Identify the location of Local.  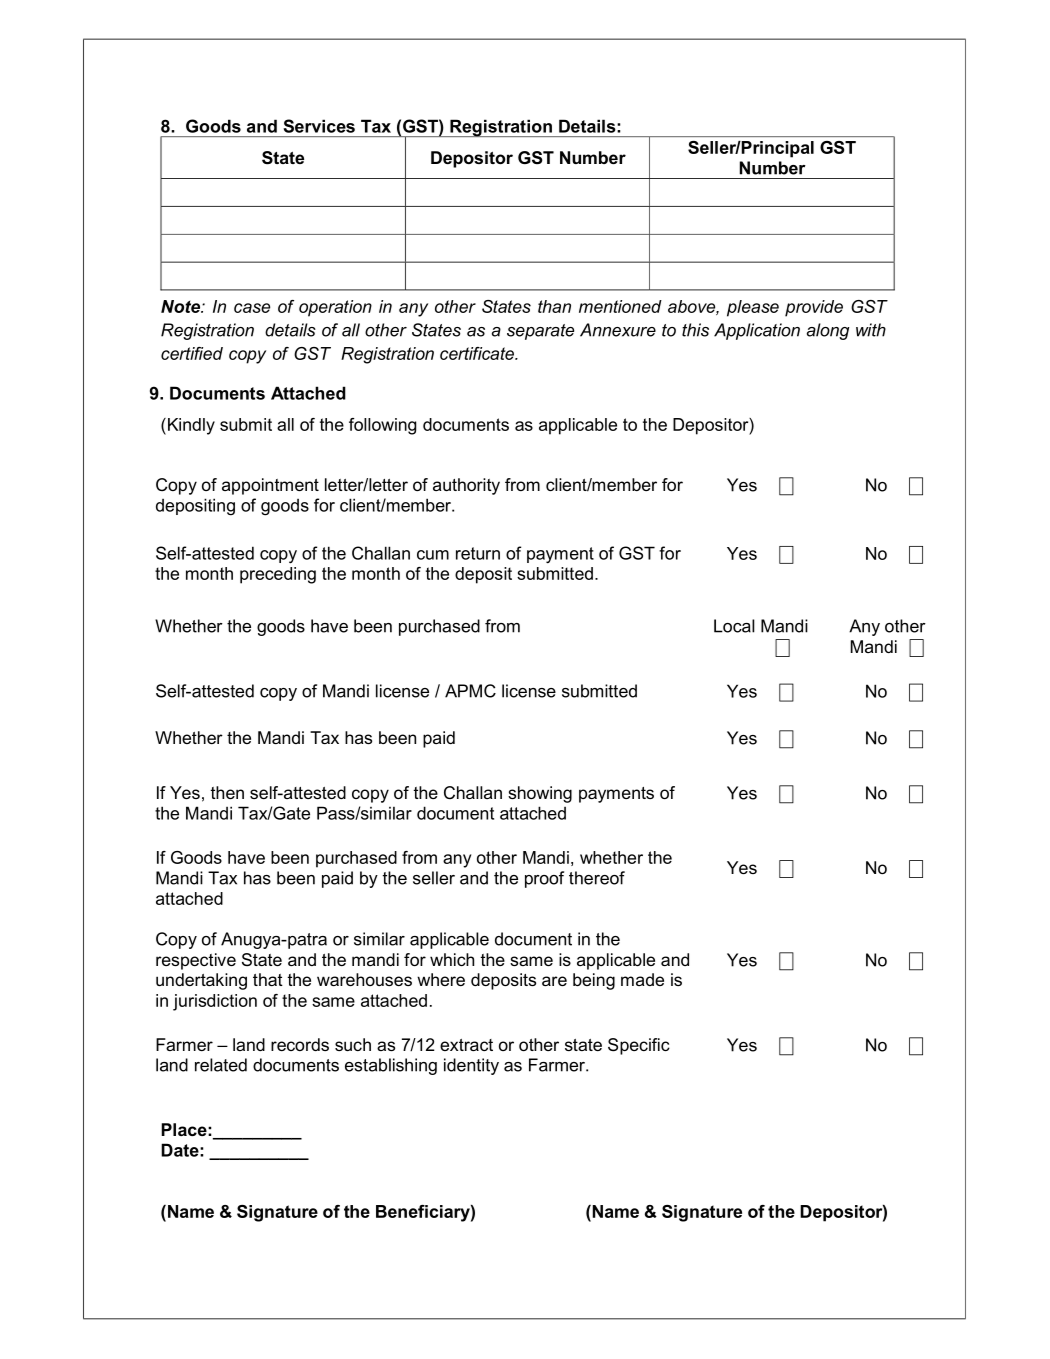
(734, 626).
